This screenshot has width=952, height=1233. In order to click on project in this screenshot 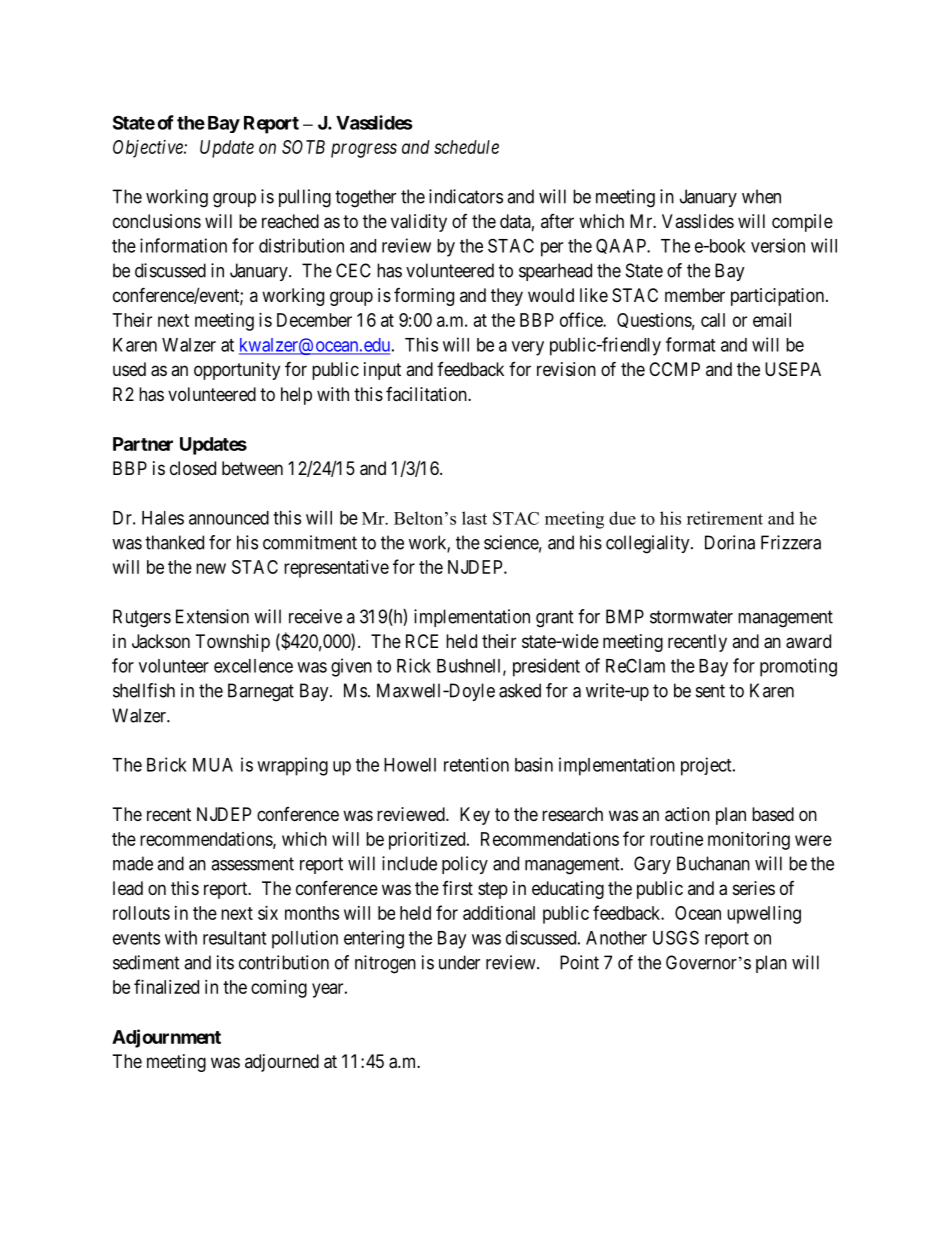, I will do `click(707, 766)`.
